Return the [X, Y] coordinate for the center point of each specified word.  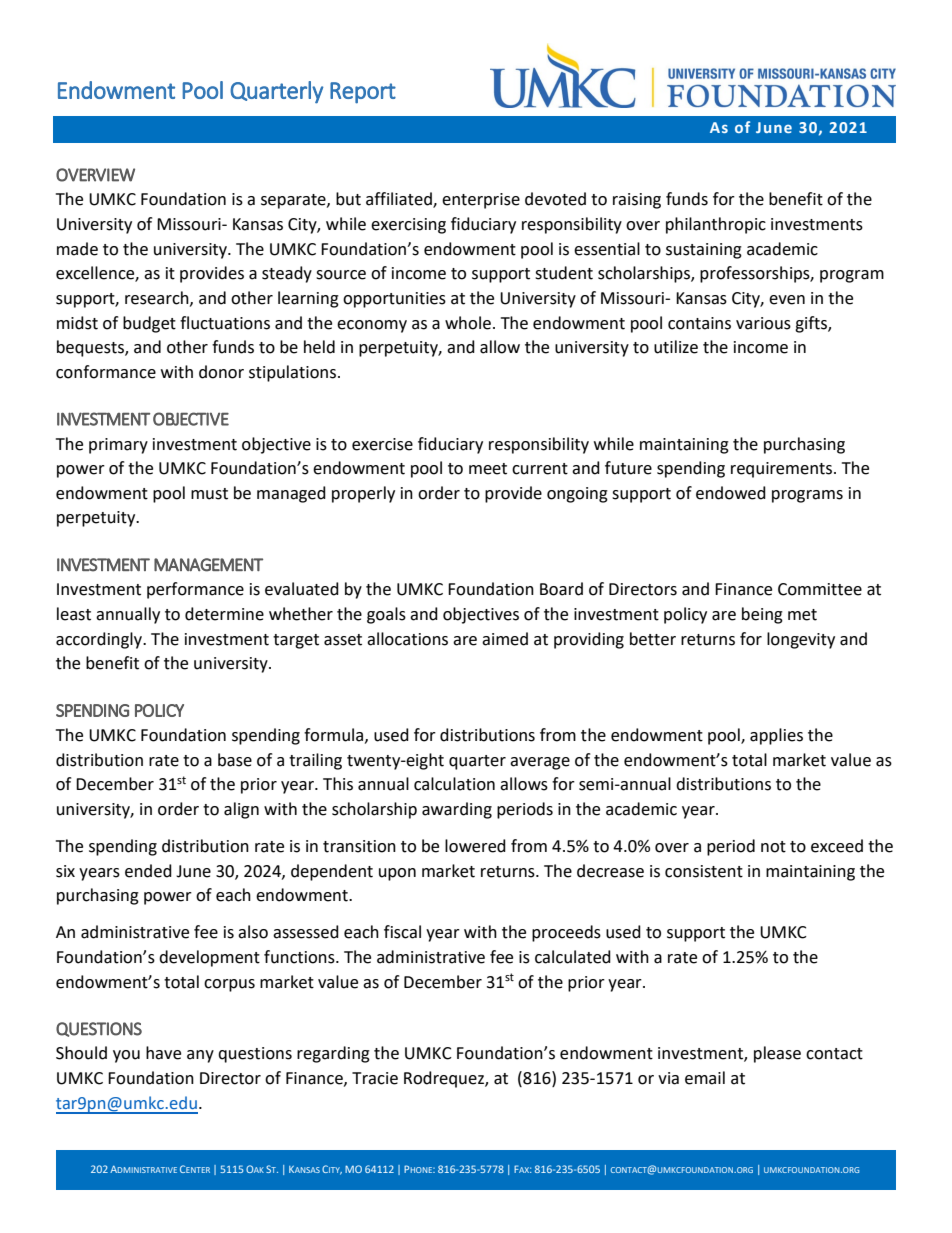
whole [468, 323]
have [163, 1053]
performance [195, 590]
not [773, 847]
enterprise [481, 201]
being [762, 615]
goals [386, 615]
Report [363, 93]
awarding [457, 810]
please [777, 1054]
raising [637, 201]
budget [149, 324]
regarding [333, 1054]
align [241, 810]
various [763, 323]
